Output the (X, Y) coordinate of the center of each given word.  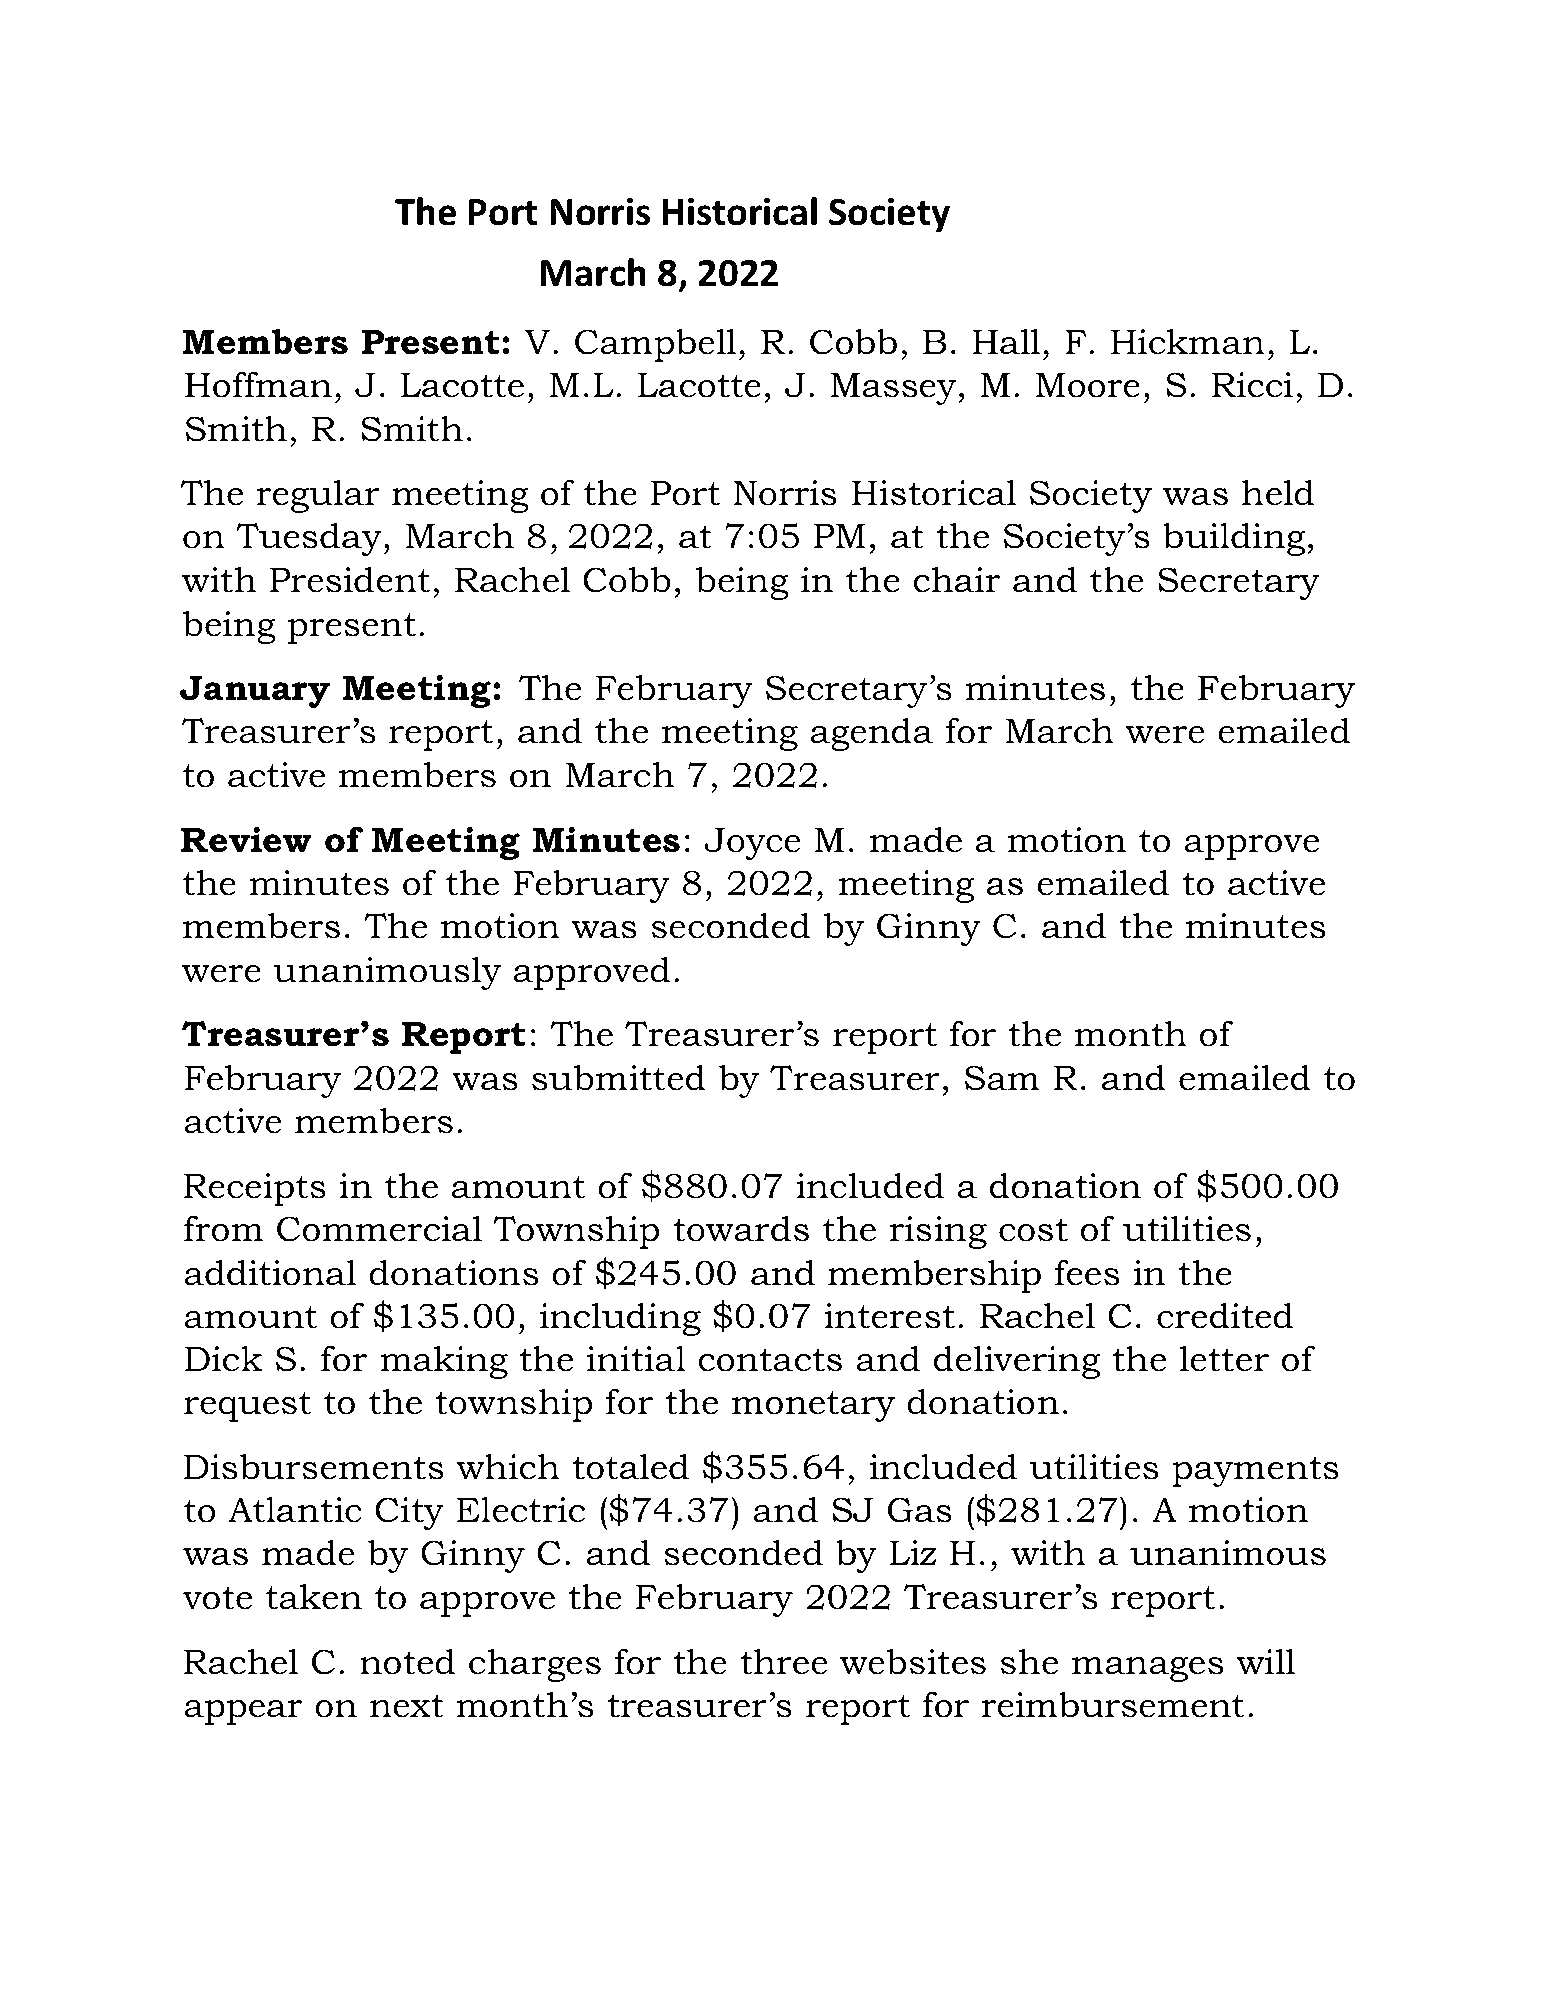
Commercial (379, 1228)
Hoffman (258, 384)
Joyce (752, 844)
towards (741, 1228)
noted (407, 1661)
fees (1087, 1272)
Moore (1088, 385)
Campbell (655, 345)
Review (246, 839)
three (784, 1661)
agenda (872, 734)
